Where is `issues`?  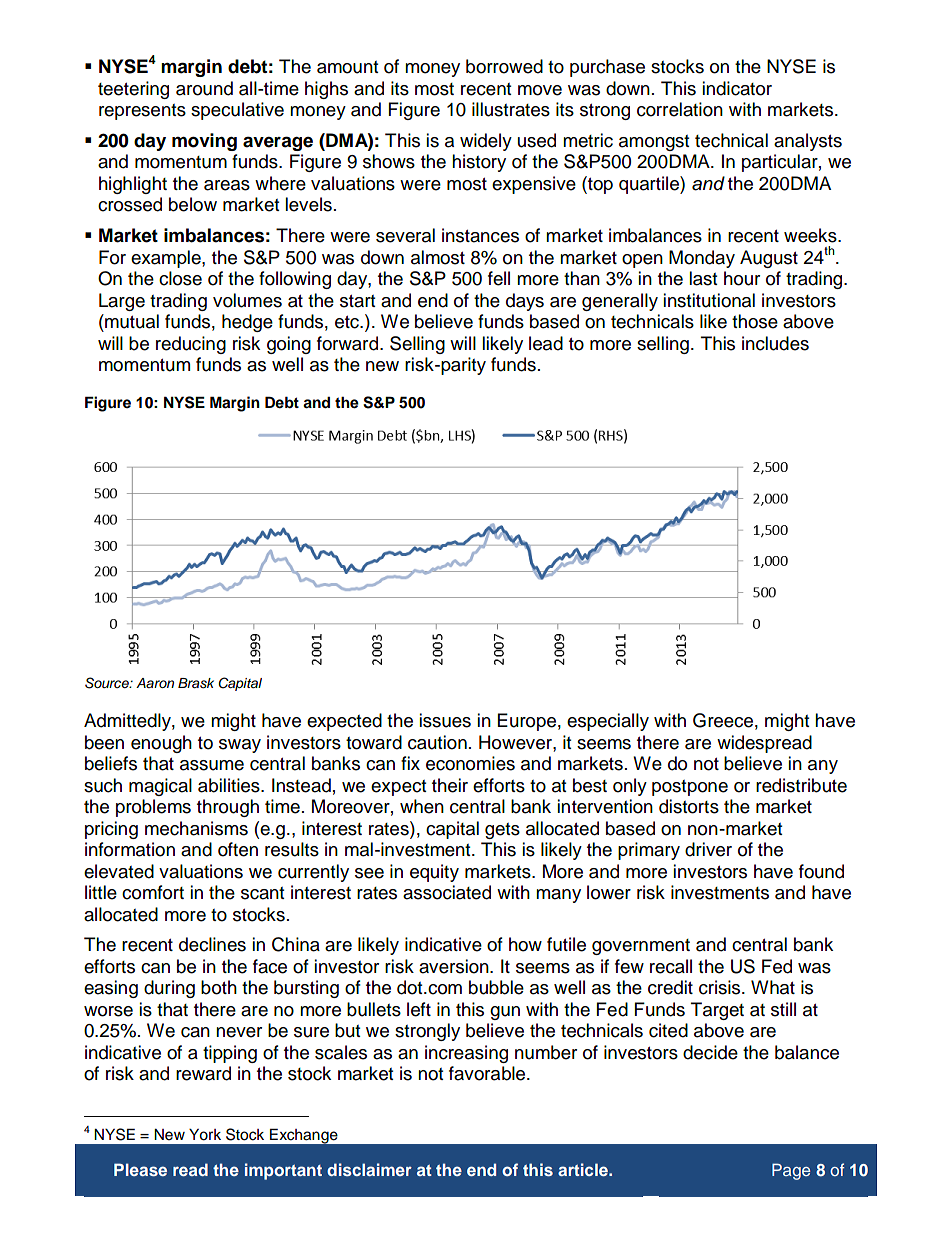 issues is located at coordinates (445, 720).
